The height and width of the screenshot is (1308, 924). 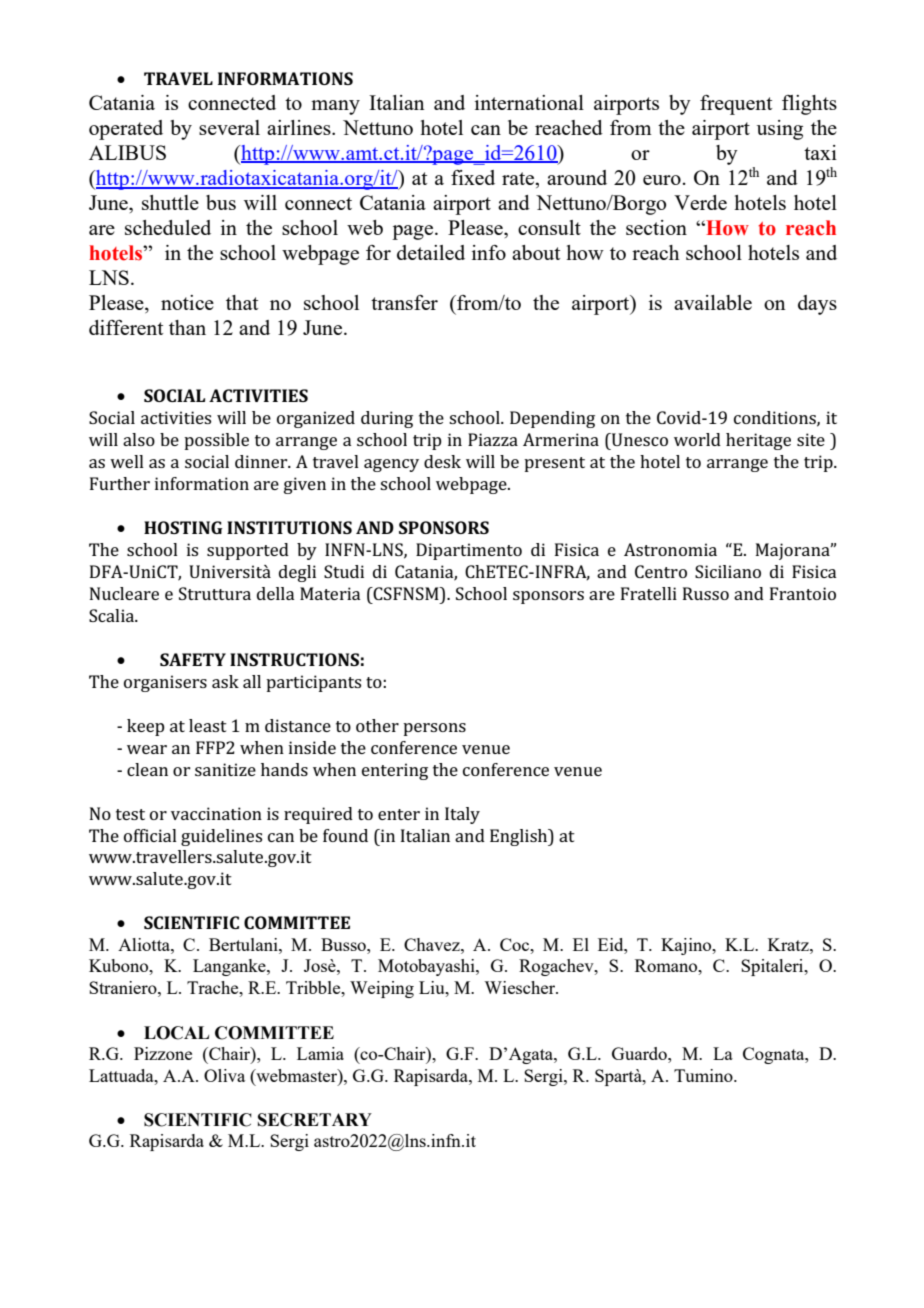 What do you see at coordinates (176, 1033) in the screenshot?
I see `LOCAL` at bounding box center [176, 1033].
